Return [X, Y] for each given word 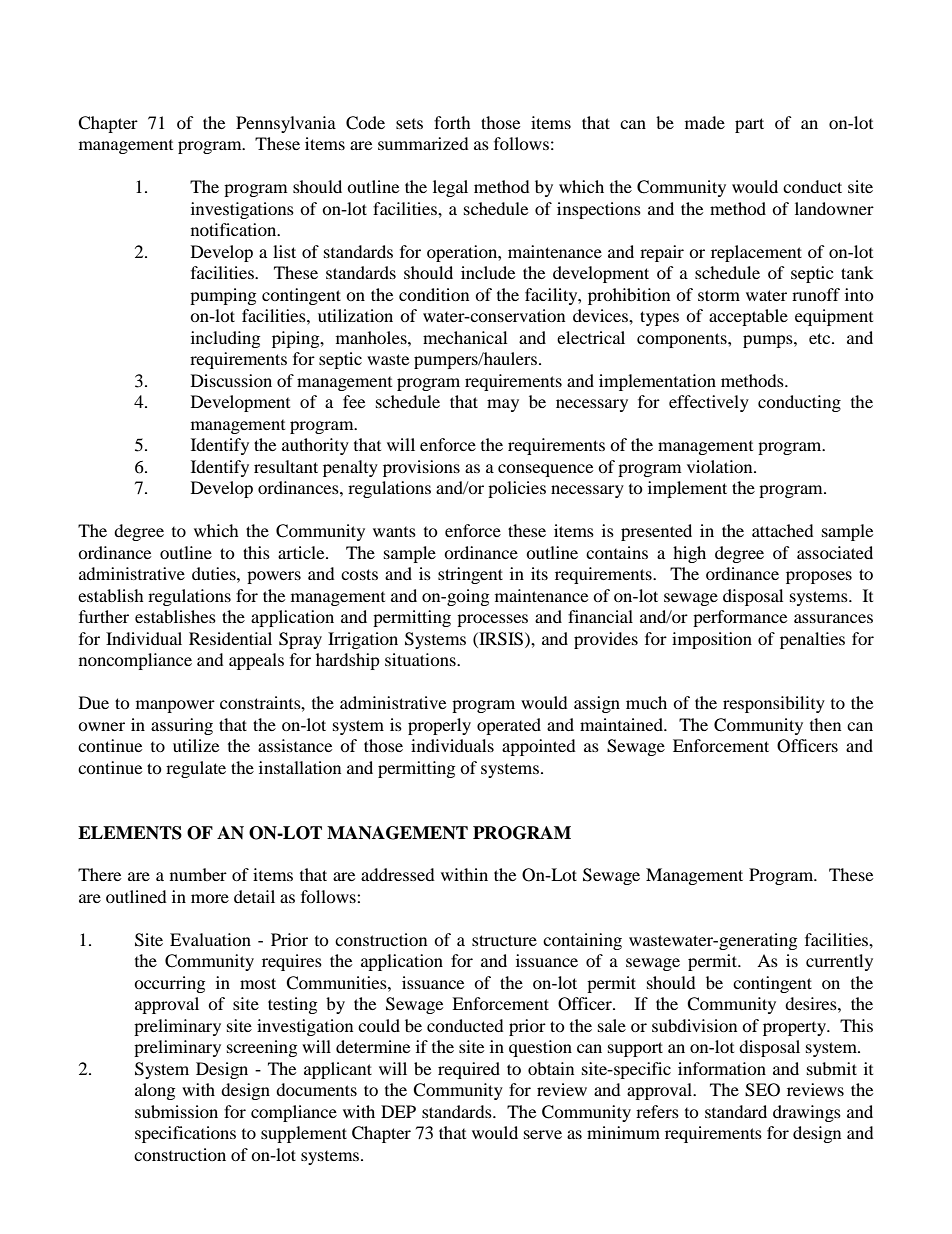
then [825, 724]
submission [176, 1111]
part [749, 125]
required [469, 1070]
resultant [286, 466]
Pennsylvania [286, 124]
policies [517, 489]
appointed [539, 747]
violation [721, 466]
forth [452, 122]
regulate [196, 769]
